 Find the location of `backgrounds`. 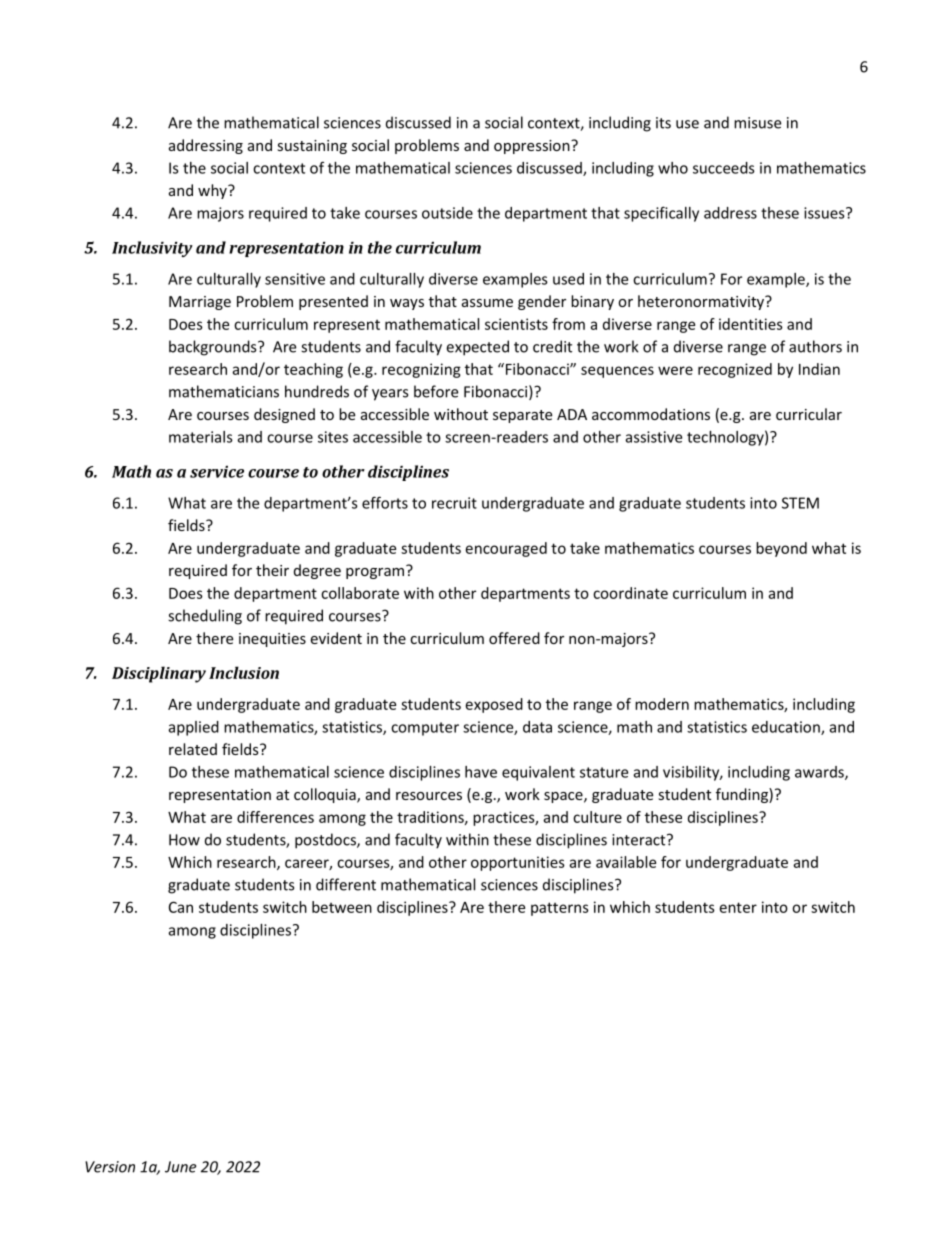

backgrounds is located at coordinates (214, 348).
